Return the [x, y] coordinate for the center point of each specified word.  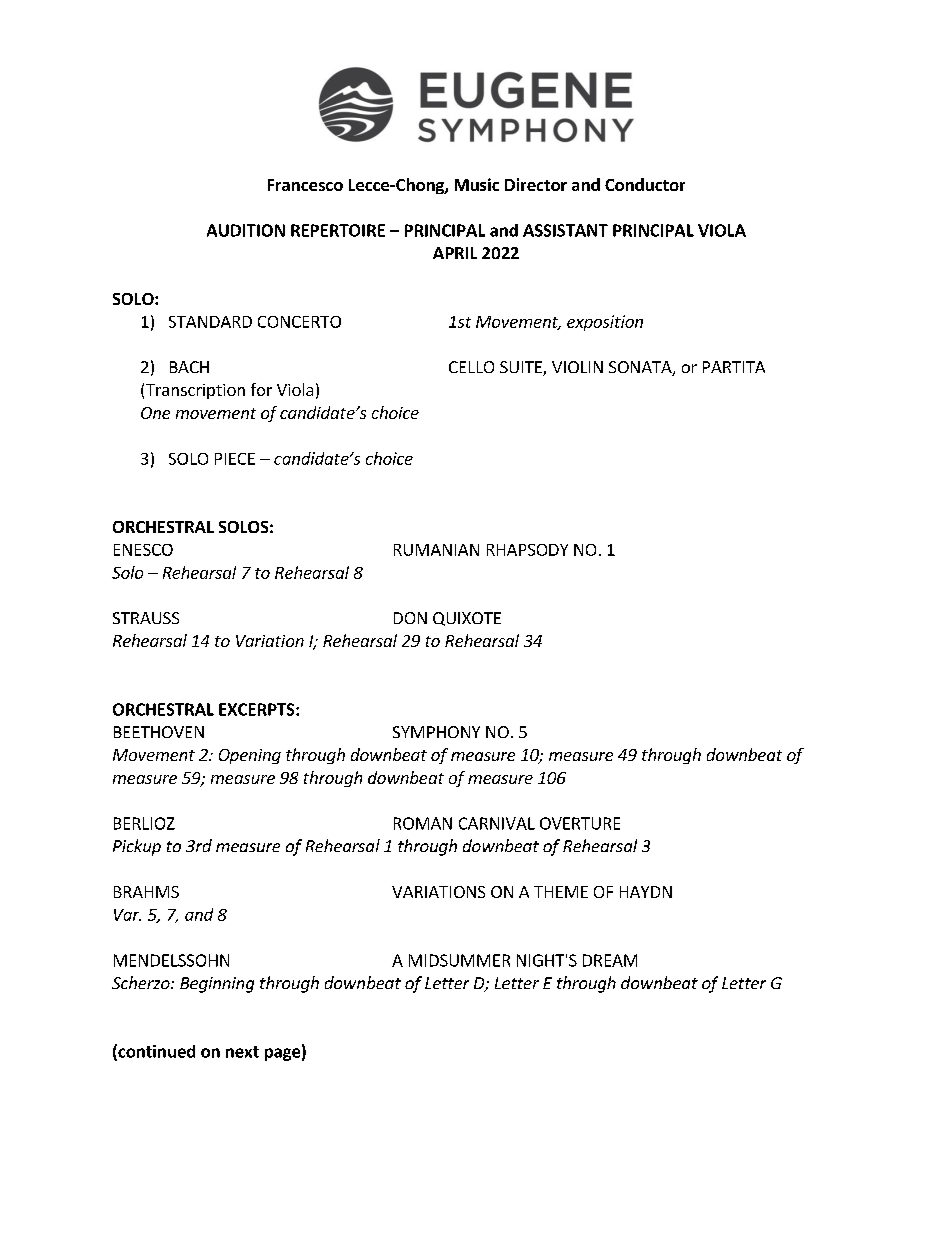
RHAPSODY [527, 550]
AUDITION [246, 230]
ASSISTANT [565, 230]
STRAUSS [146, 618]
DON [410, 618]
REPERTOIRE [338, 230]
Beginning [217, 985]
